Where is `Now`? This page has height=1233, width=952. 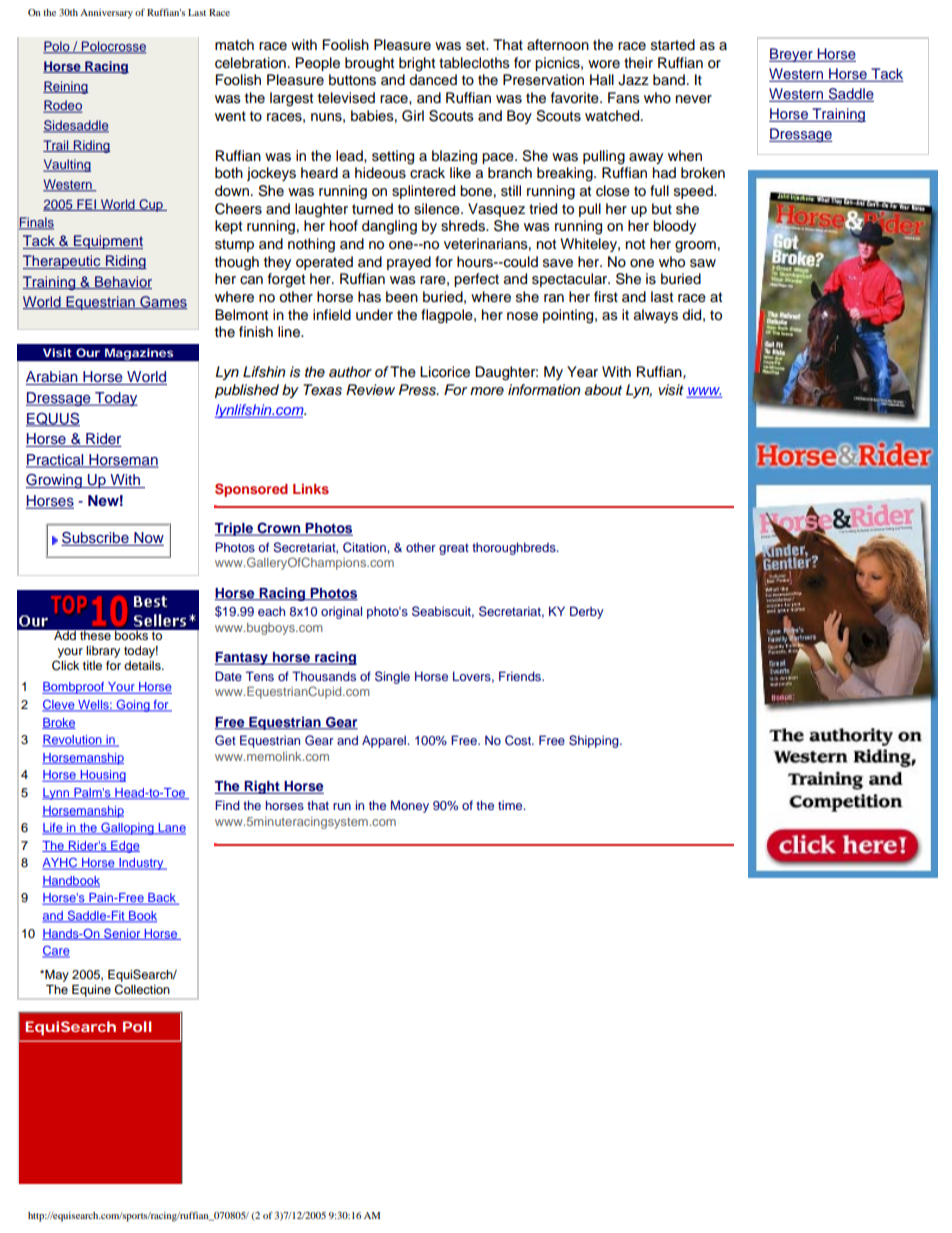 Now is located at coordinates (148, 539).
